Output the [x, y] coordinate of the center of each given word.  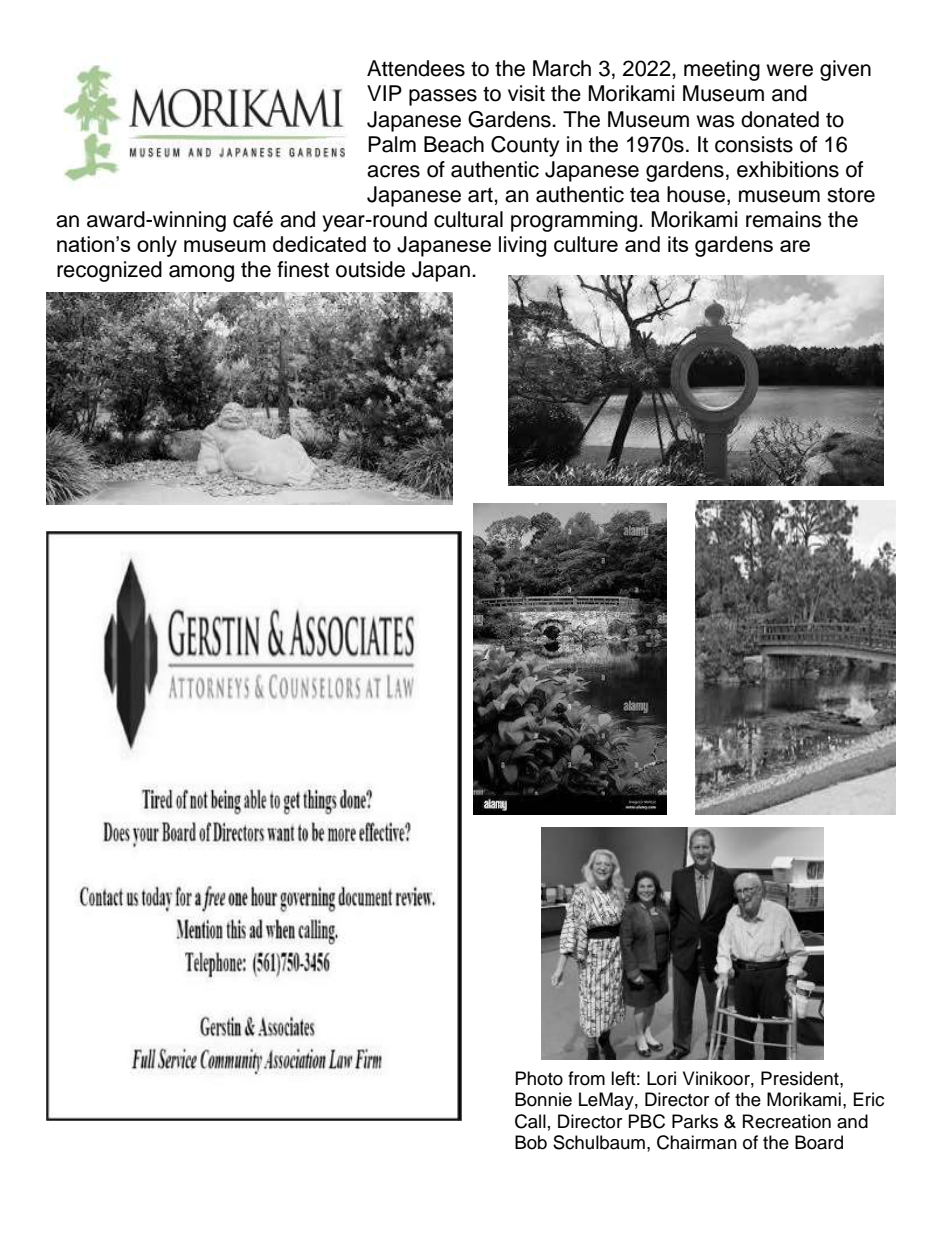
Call [530, 1121]
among [201, 273]
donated [780, 119]
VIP [384, 93]
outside [370, 269]
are [795, 246]
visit [526, 93]
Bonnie [543, 1099]
